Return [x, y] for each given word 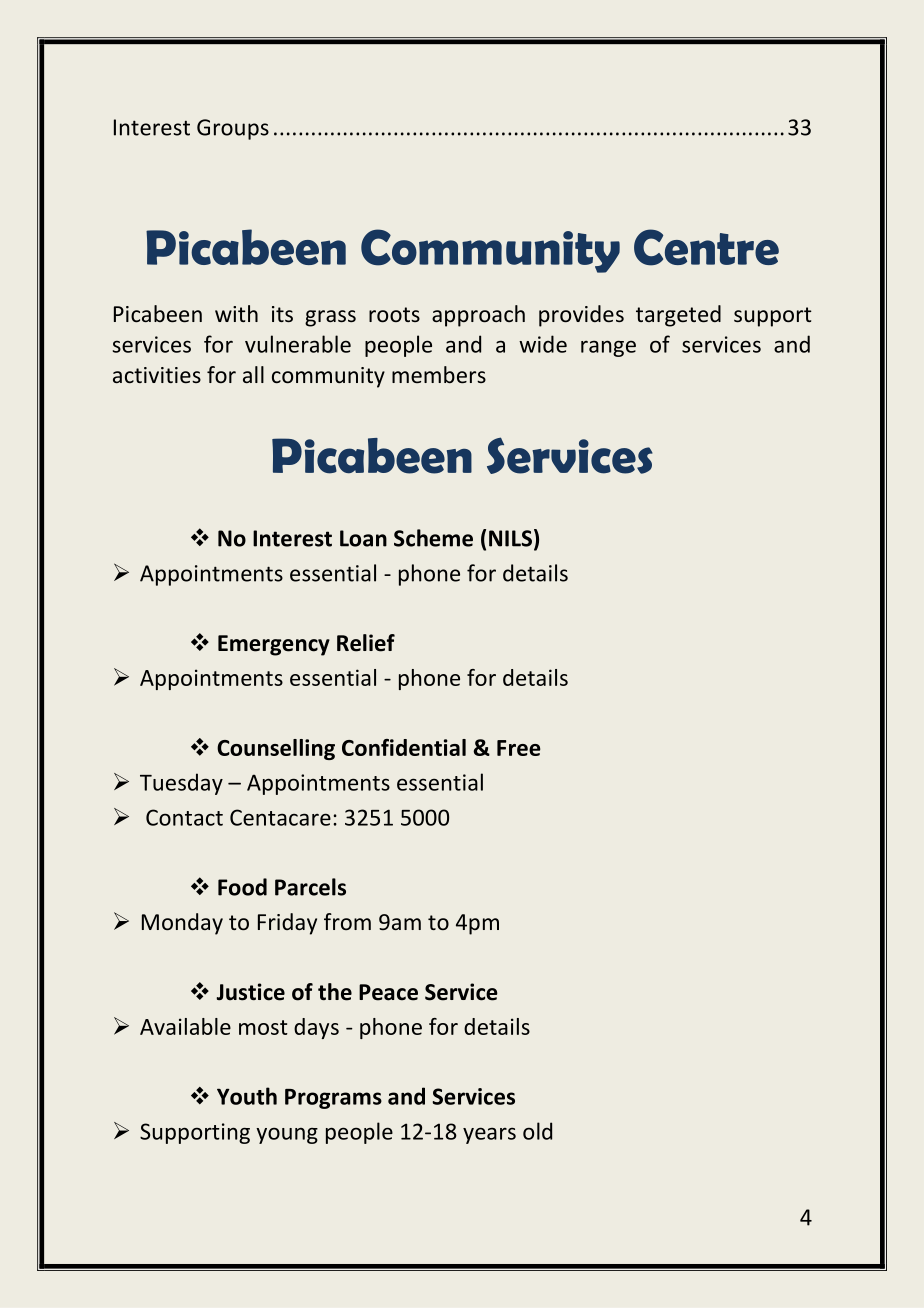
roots [394, 315]
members [439, 375]
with [236, 313]
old [537, 1131]
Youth [247, 1096]
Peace [388, 992]
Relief [366, 643]
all [253, 374]
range [608, 348]
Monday [182, 924]
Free [519, 748]
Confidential [404, 747]
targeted [678, 316]
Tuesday [181, 784]
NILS [510, 538]
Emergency [274, 645]
